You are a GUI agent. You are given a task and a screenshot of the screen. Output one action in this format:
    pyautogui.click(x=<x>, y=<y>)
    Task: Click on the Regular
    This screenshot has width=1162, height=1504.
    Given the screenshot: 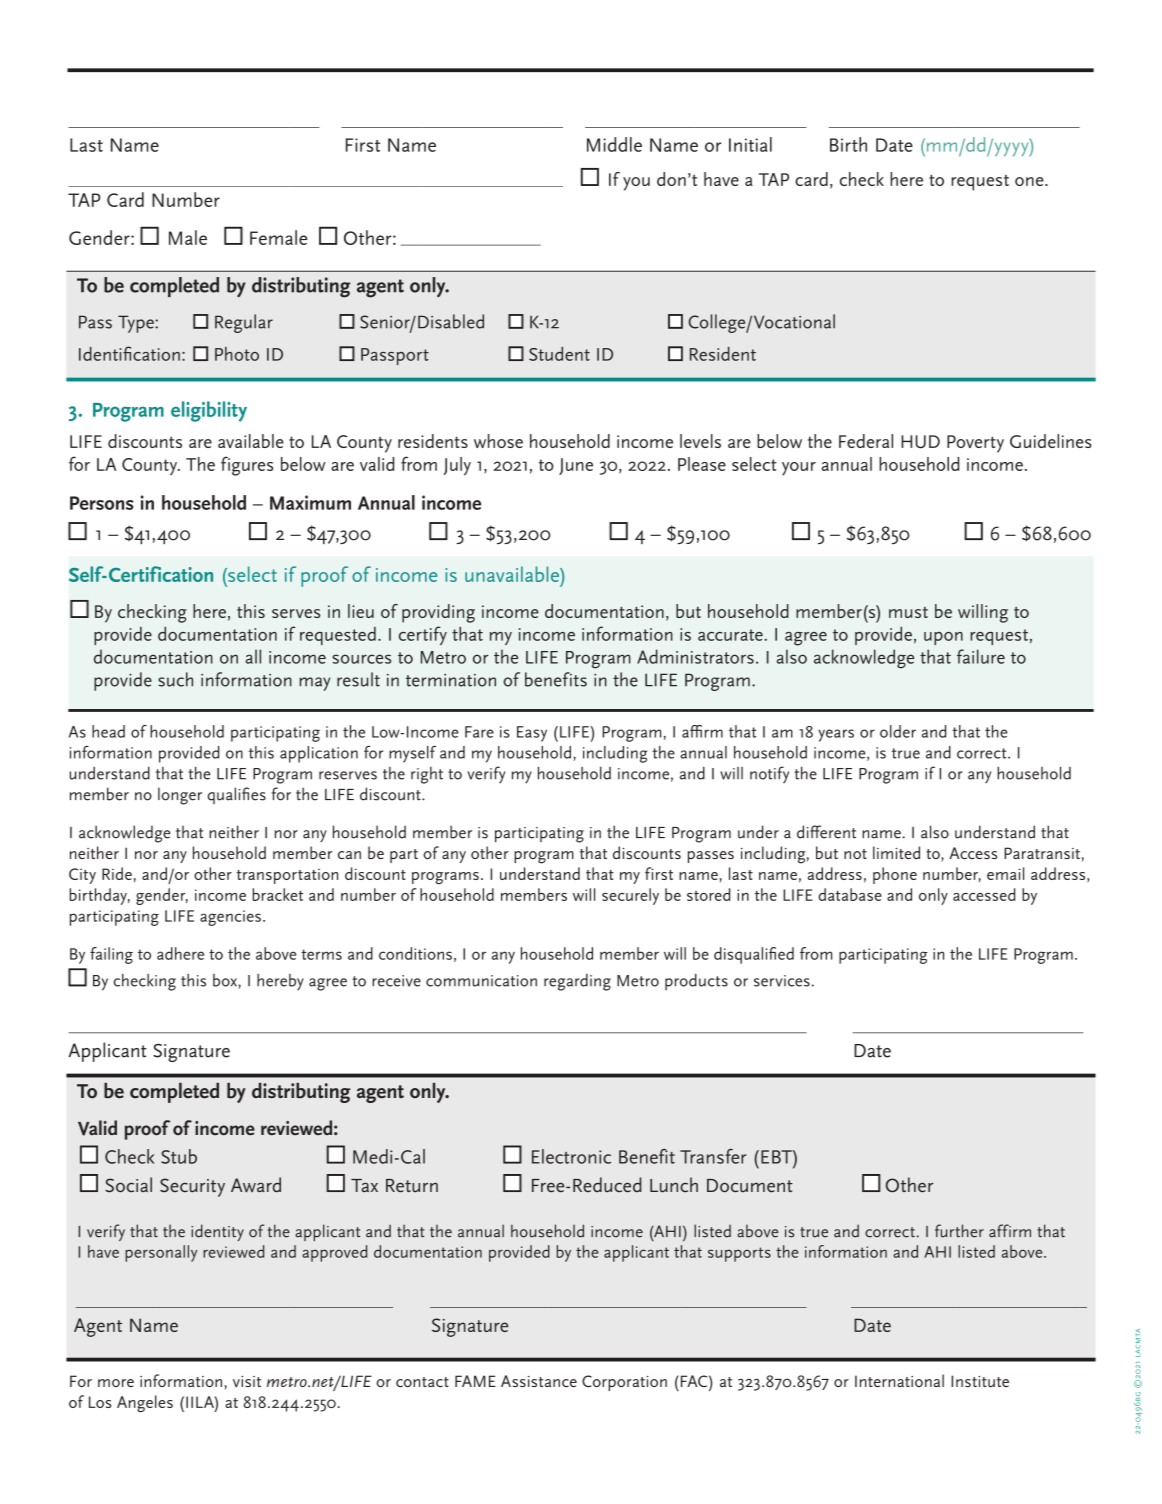 What is the action you would take?
    pyautogui.click(x=244, y=323)
